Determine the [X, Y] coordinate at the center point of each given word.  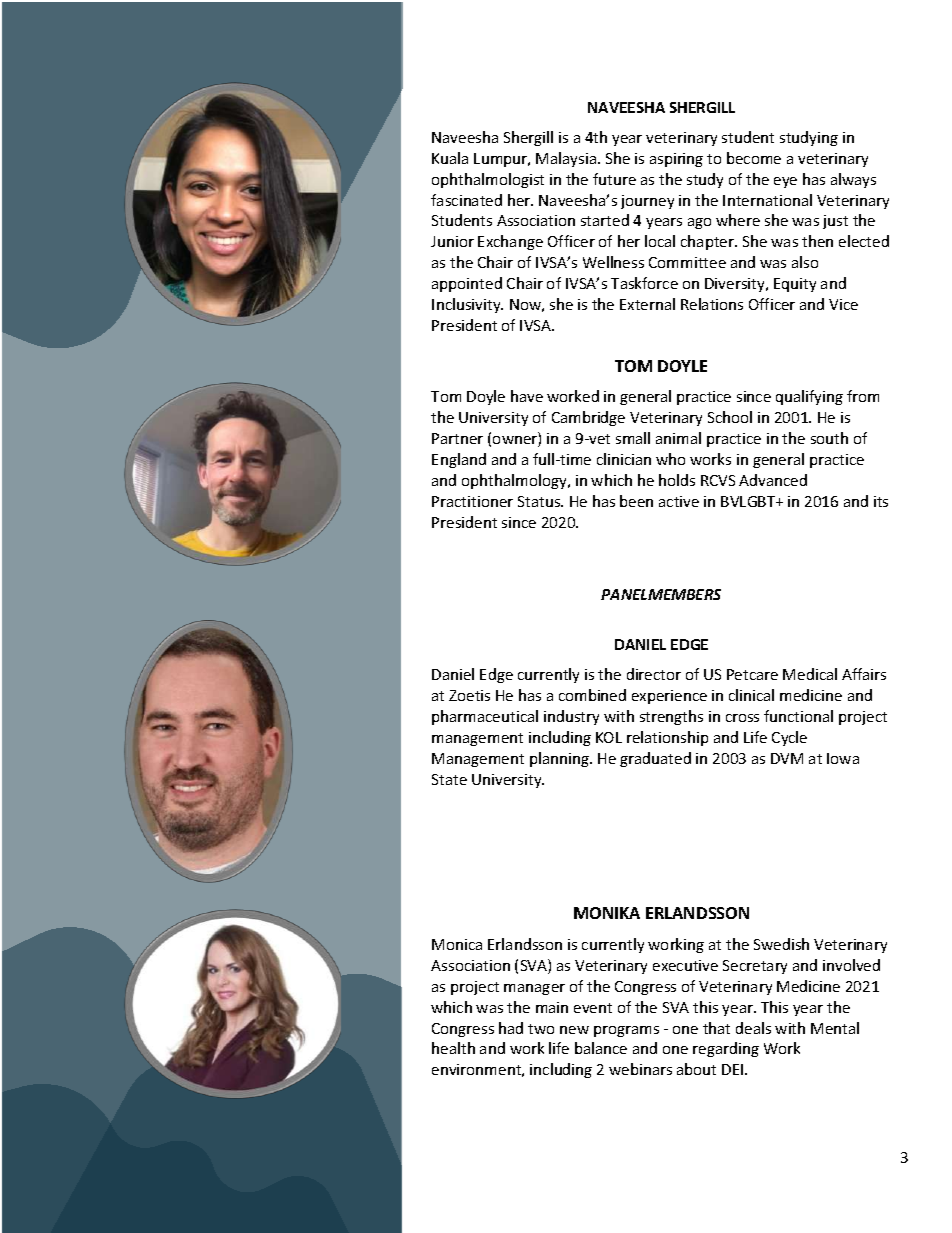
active [679, 501]
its [881, 501]
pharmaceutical [485, 717]
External [647, 304]
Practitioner [472, 501]
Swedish [781, 944]
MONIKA [607, 913]
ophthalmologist [488, 180]
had [511, 1028]
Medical [810, 674]
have [527, 396]
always [853, 180]
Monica [457, 944]
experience [669, 697]
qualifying [809, 397]
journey [647, 202]
